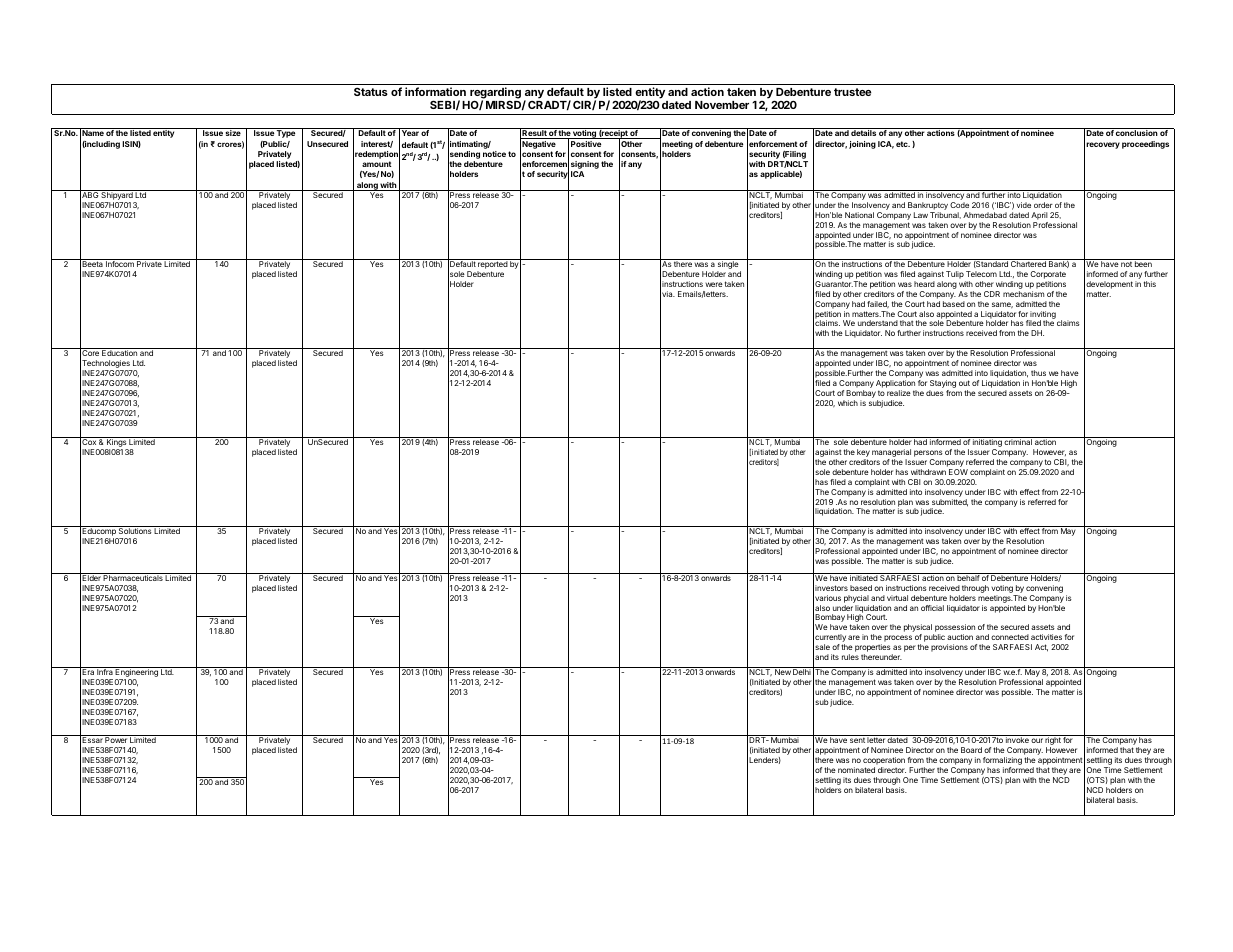  Describe the element at coordinates (932, 608) in the screenshot. I see `official` at that location.
